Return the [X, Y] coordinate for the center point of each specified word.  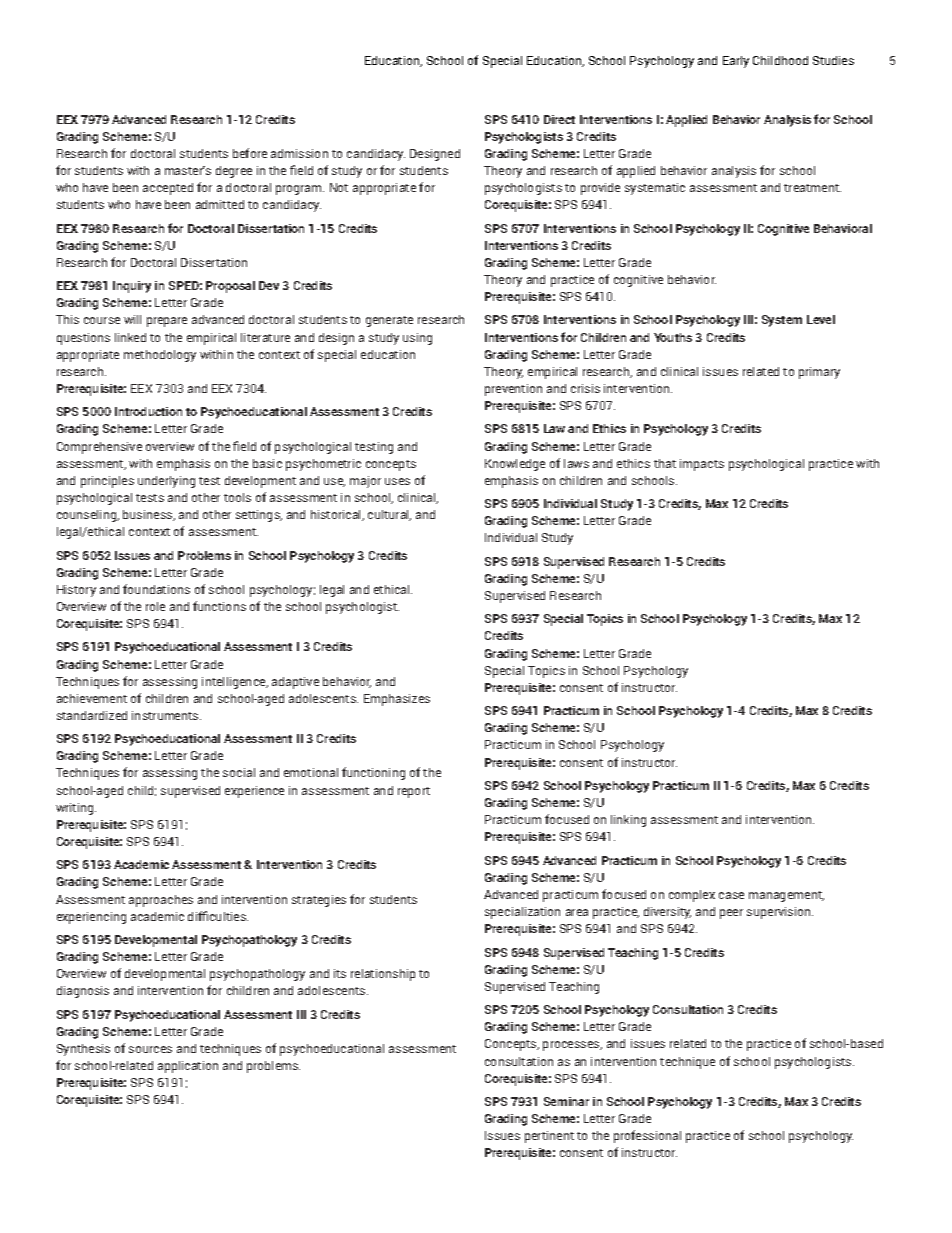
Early [736, 62]
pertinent [549, 1137]
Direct [559, 119]
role [155, 606]
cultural [389, 515]
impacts [702, 465]
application [188, 1067]
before [250, 153]
